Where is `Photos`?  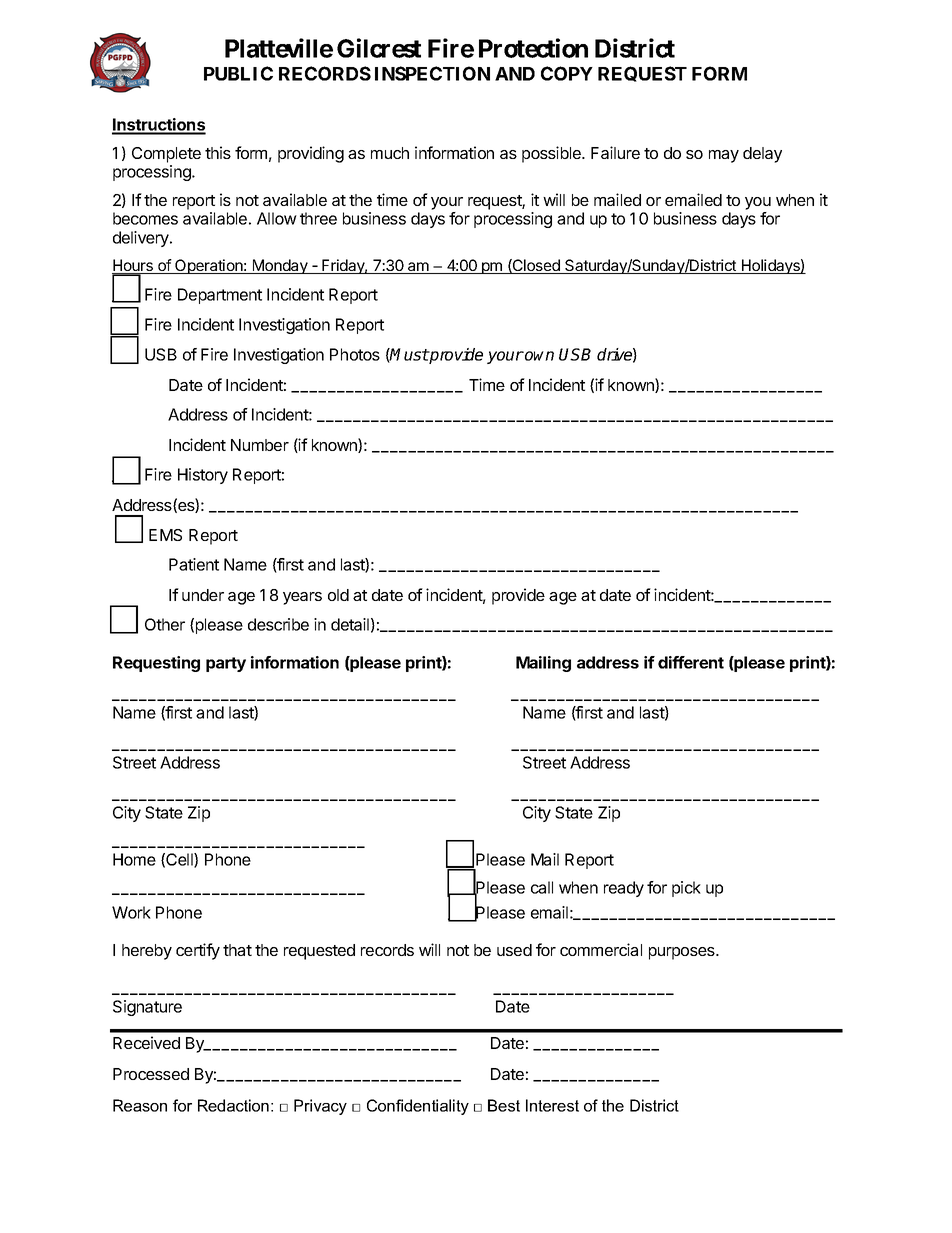 Photos is located at coordinates (355, 354).
